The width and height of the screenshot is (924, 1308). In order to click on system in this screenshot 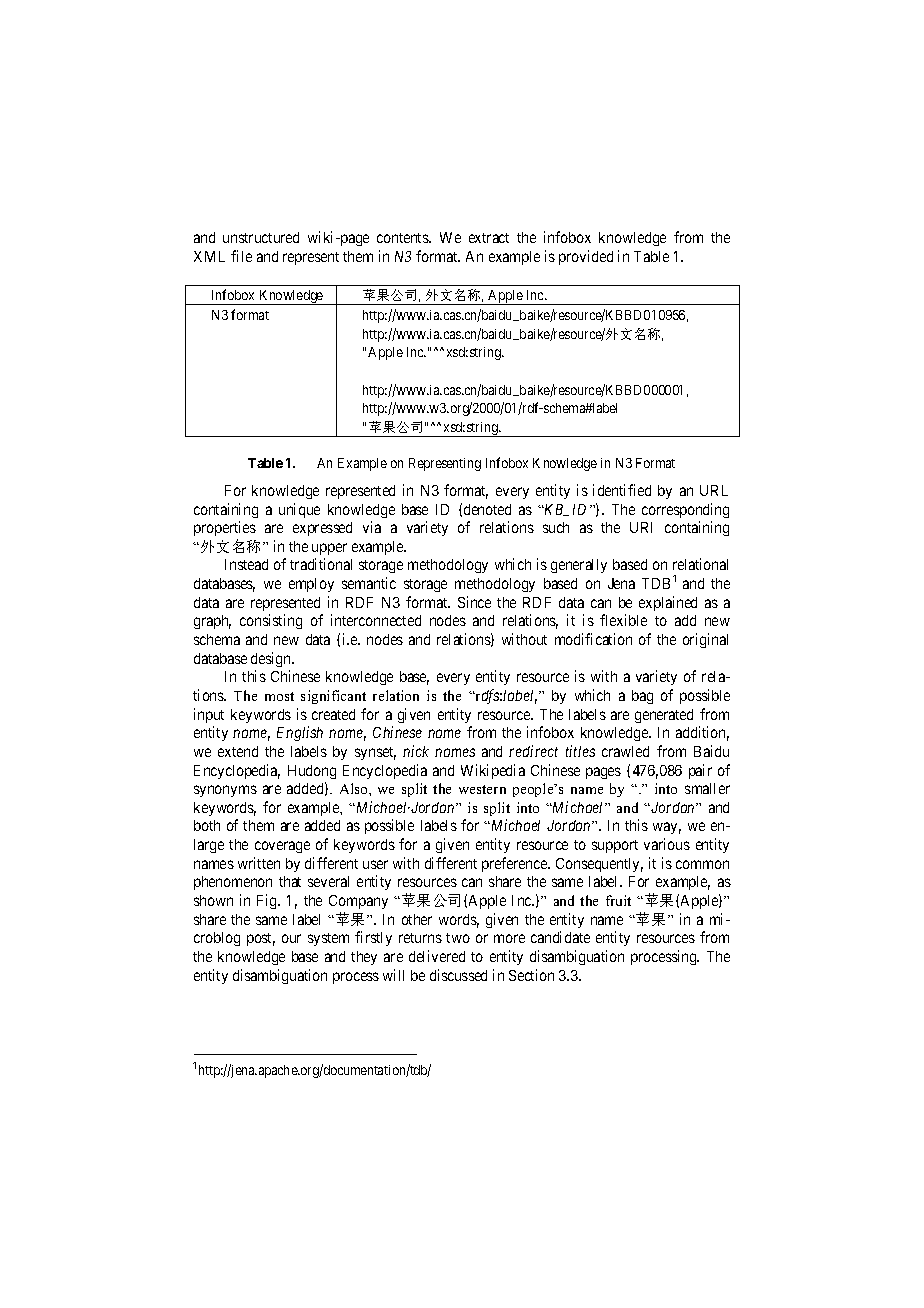, I will do `click(328, 939)`.
